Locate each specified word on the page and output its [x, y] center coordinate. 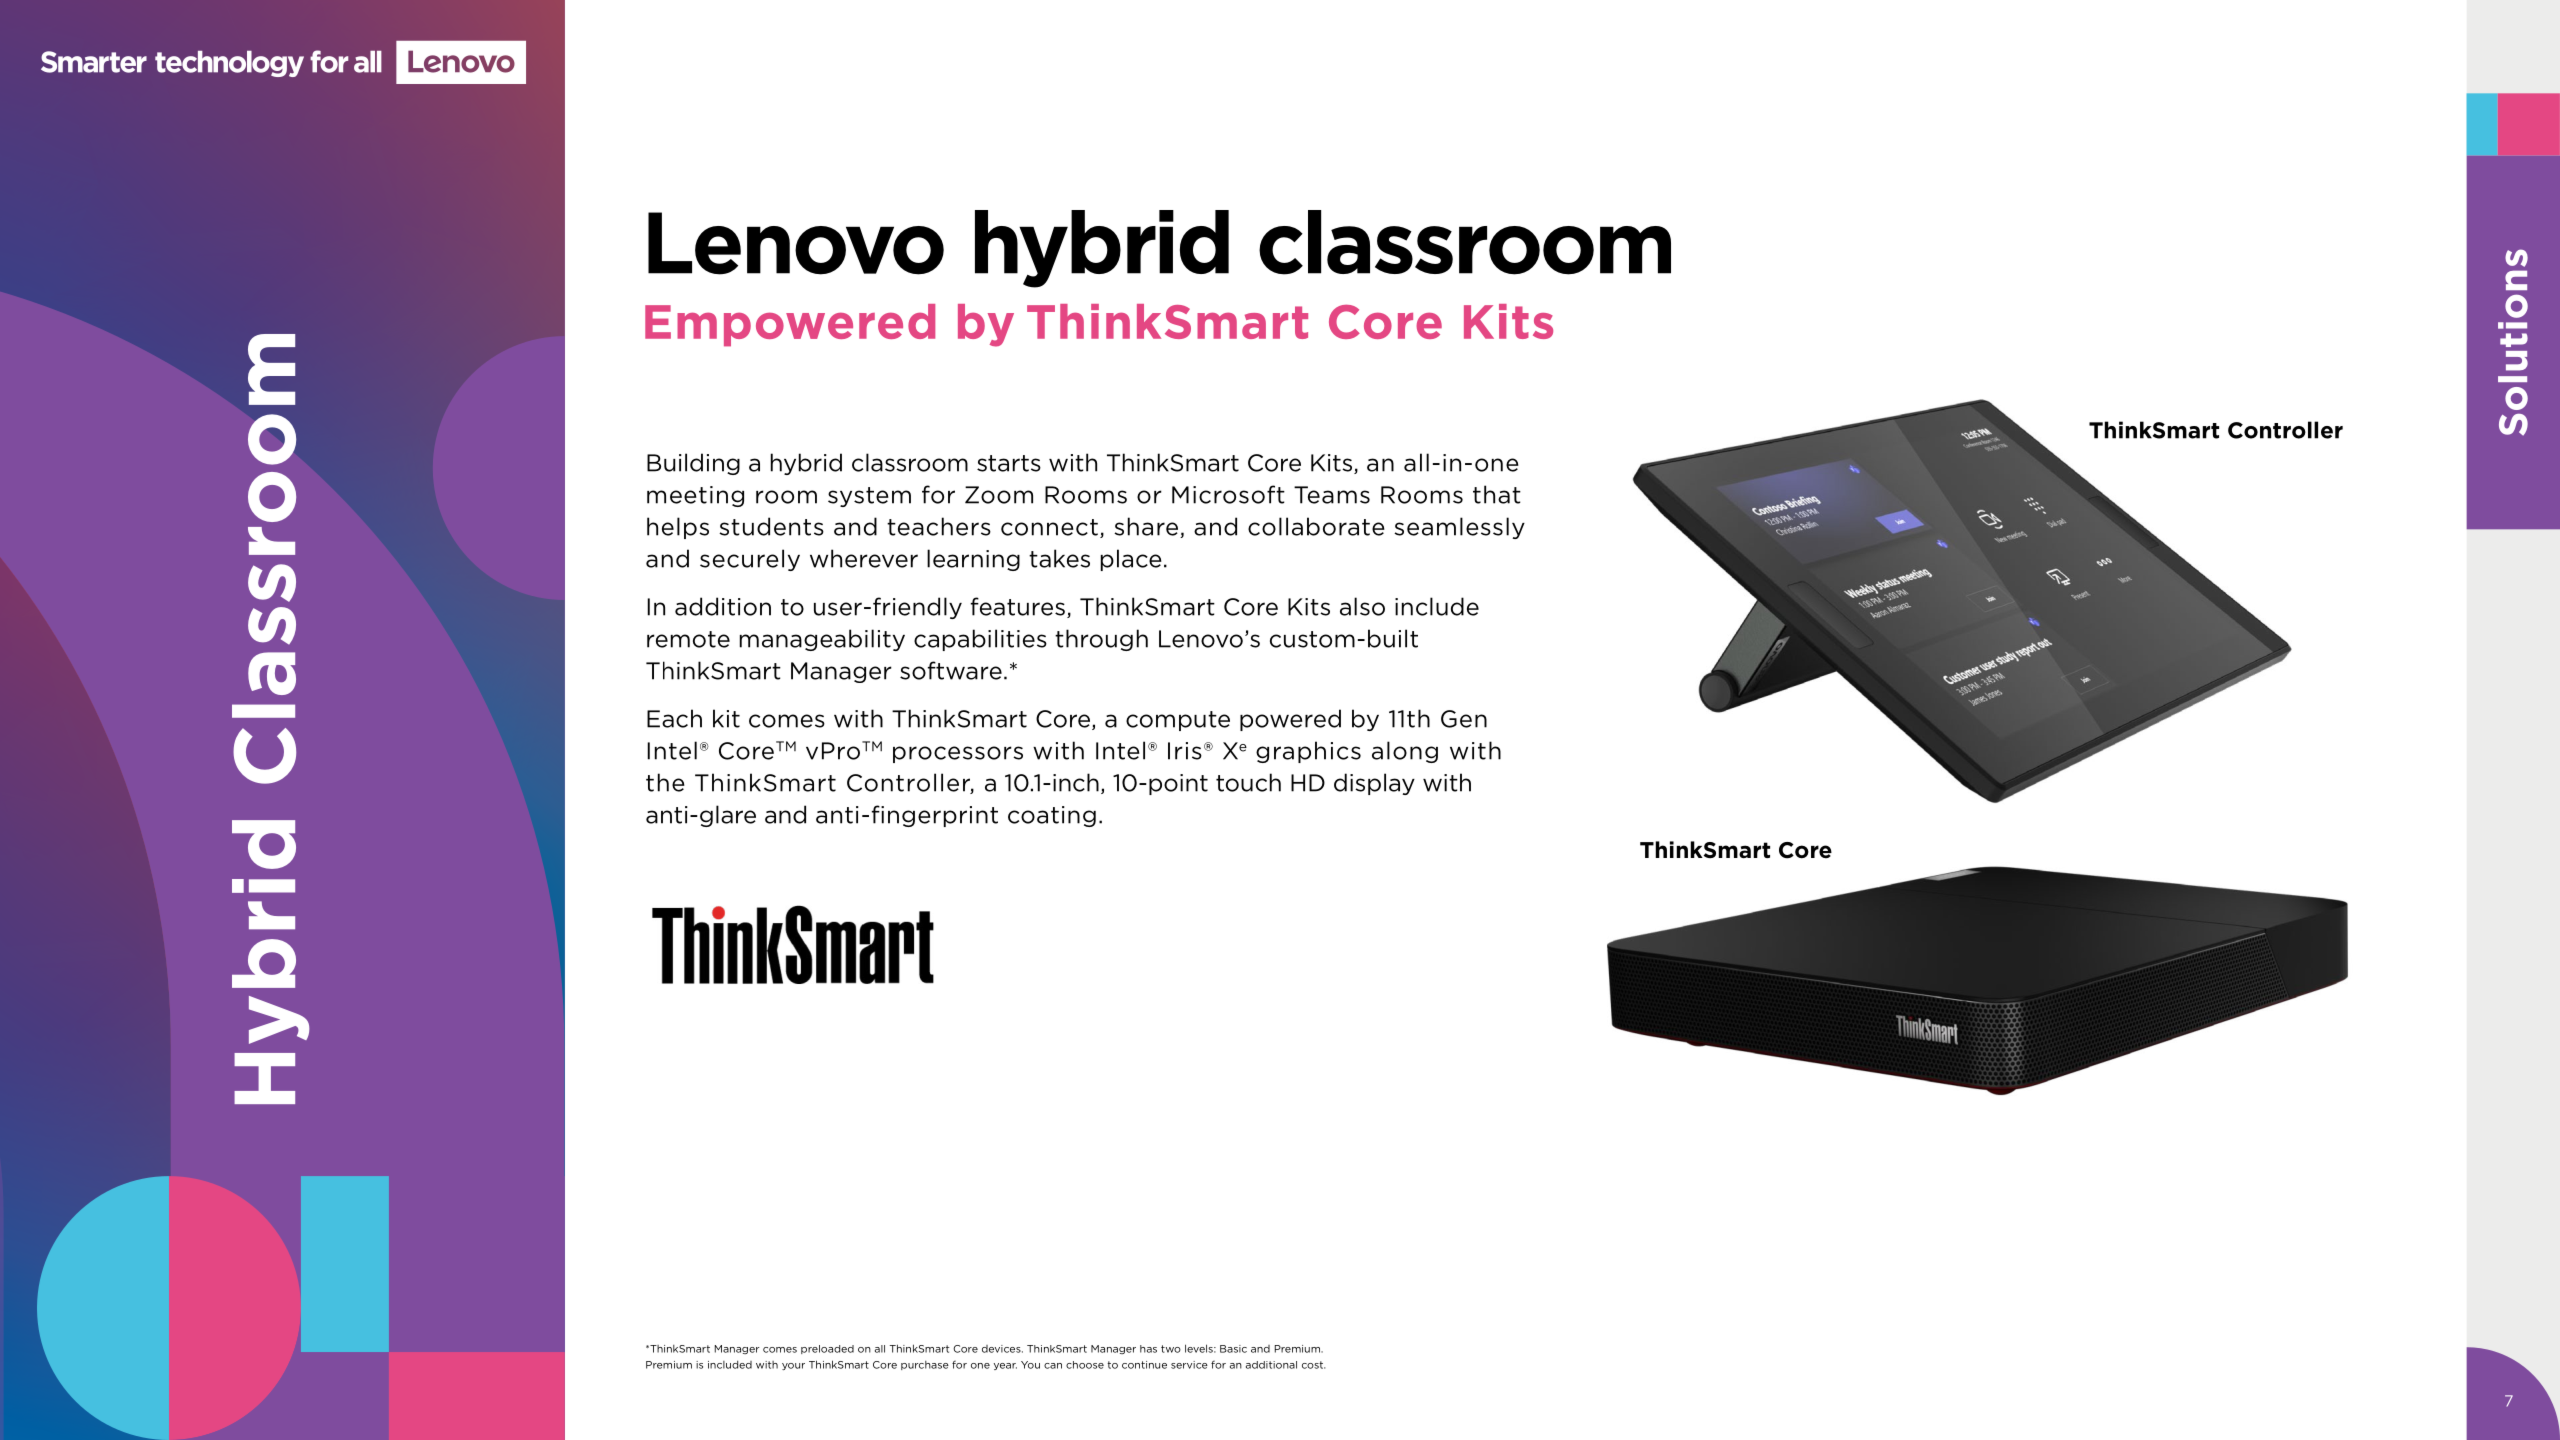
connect [1049, 527]
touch [1248, 782]
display [1374, 784]
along [1405, 752]
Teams [1332, 495]
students [771, 526]
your [793, 1366]
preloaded [827, 1349]
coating [1052, 816]
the [665, 782]
